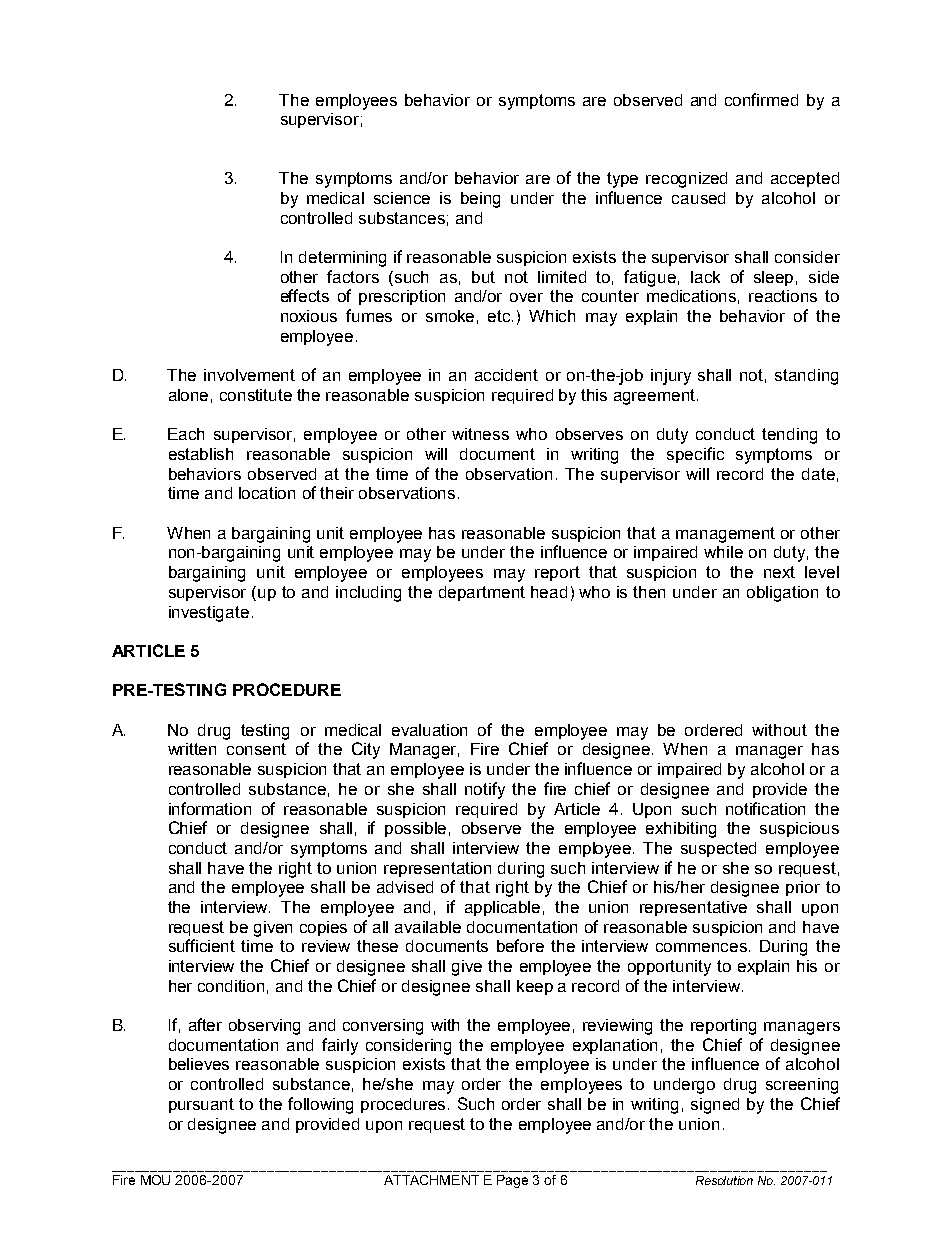 The height and width of the image is (1233, 952). What do you see at coordinates (482, 593) in the image?
I see `department` at bounding box center [482, 593].
